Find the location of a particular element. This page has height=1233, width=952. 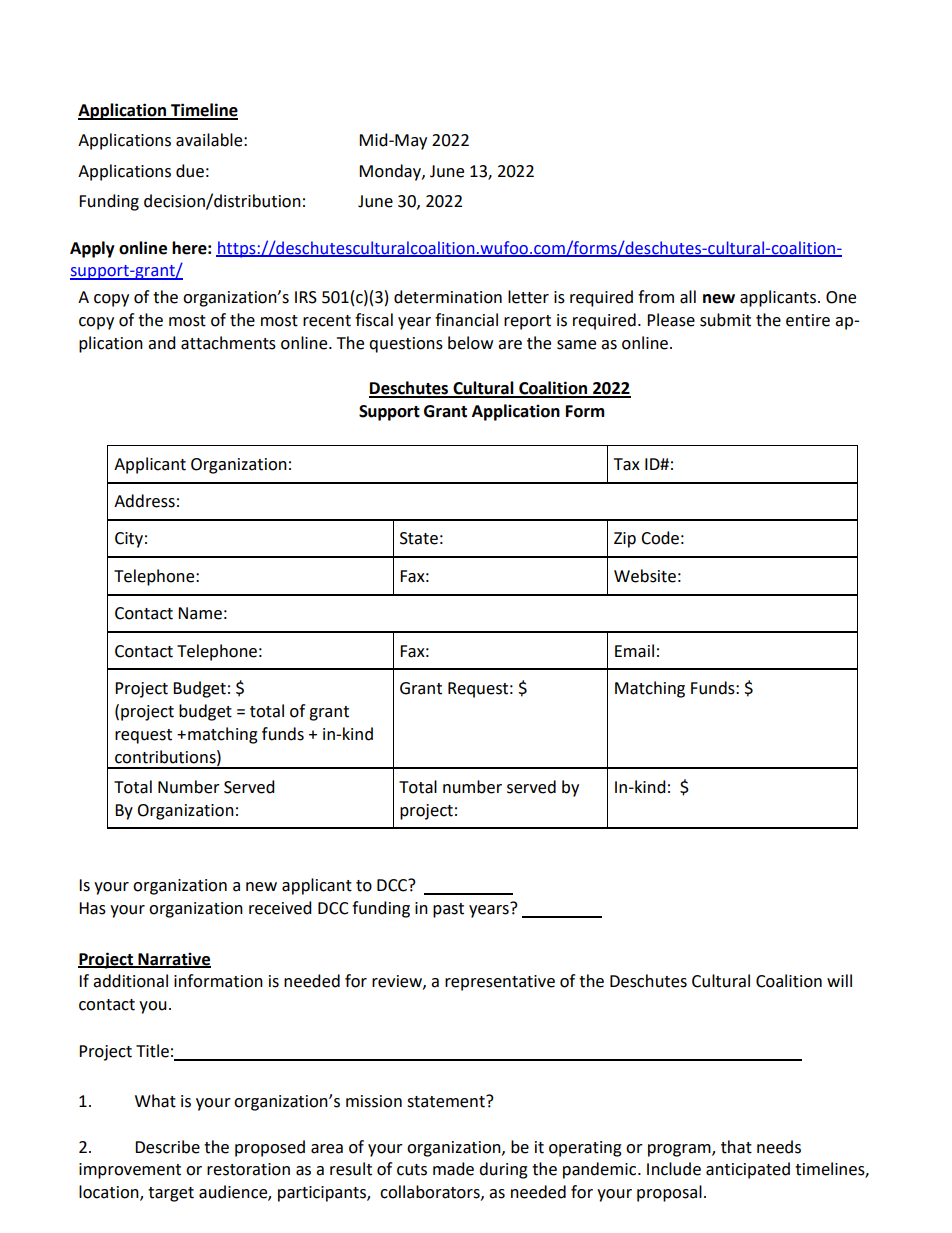

Code is located at coordinates (660, 538).
